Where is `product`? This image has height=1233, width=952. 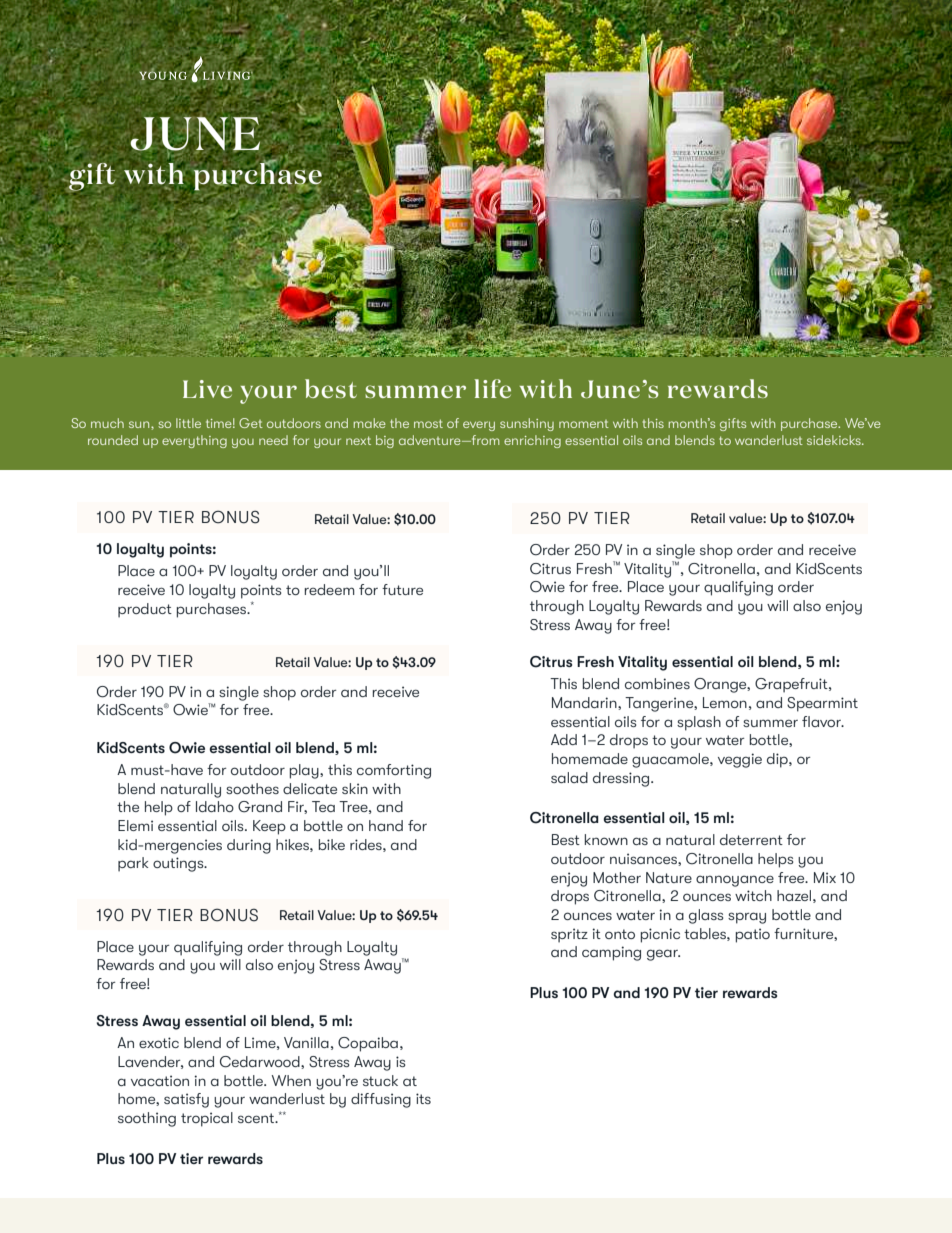
product is located at coordinates (145, 610).
